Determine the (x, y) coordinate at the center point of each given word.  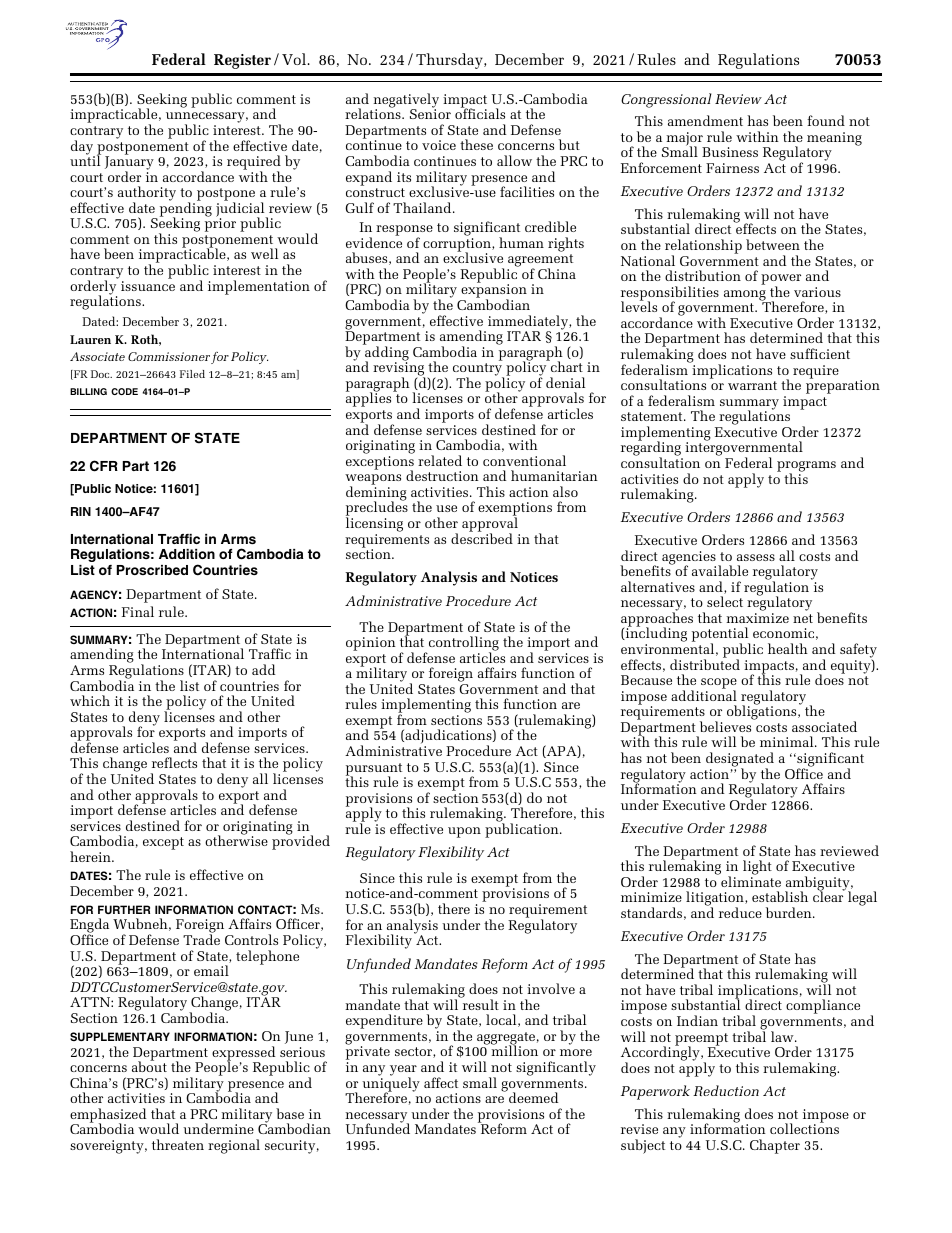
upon (464, 832)
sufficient (820, 353)
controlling (463, 645)
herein (91, 856)
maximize (758, 618)
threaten (178, 1144)
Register (242, 61)
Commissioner (169, 356)
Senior (430, 114)
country (478, 371)
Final (138, 611)
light (757, 869)
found (826, 120)
